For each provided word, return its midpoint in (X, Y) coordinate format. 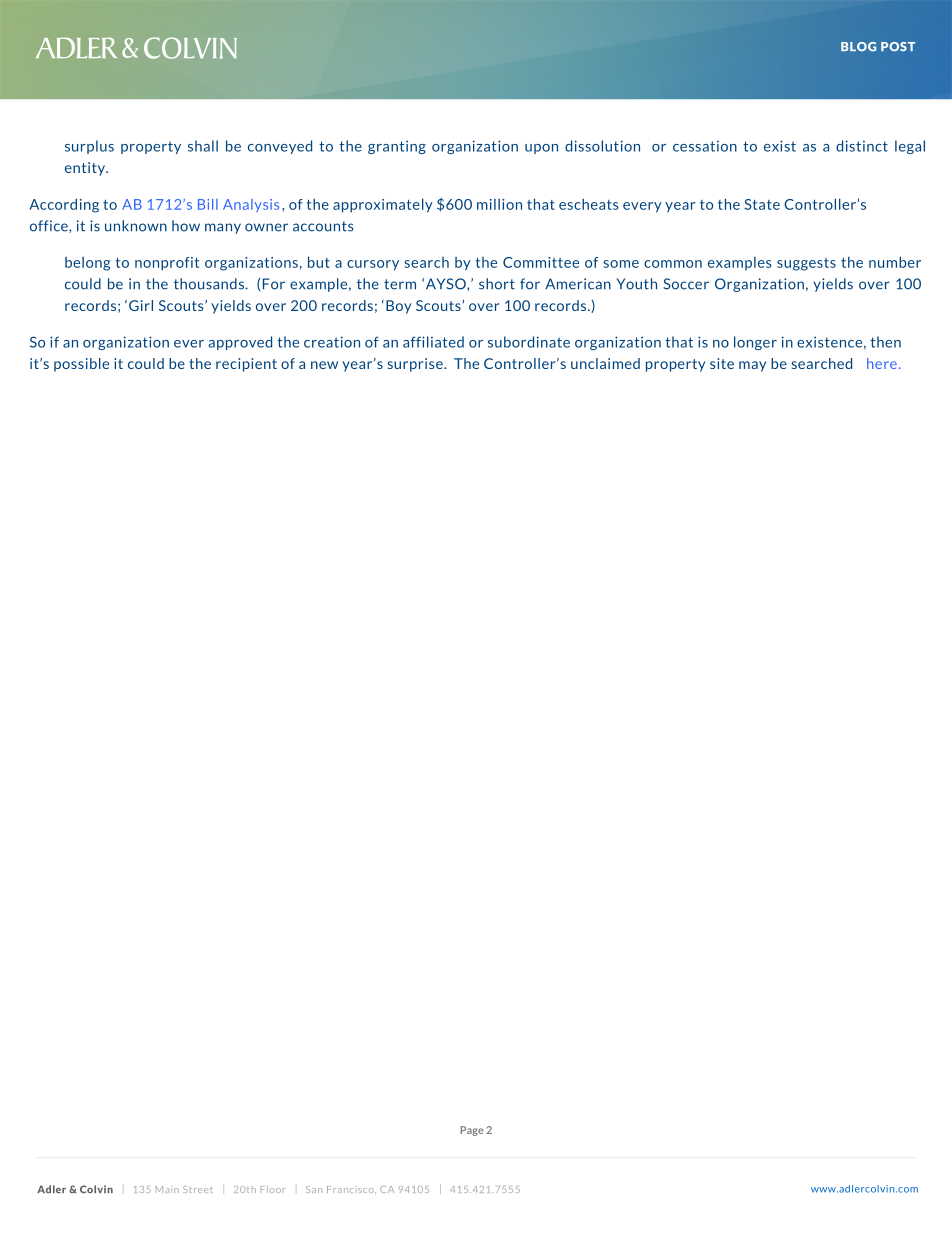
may (752, 366)
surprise (416, 365)
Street (198, 1189)
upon (541, 149)
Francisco (351, 1189)
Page (471, 1131)
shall (203, 146)
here (882, 363)
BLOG (858, 46)
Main (167, 1189)
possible (81, 365)
